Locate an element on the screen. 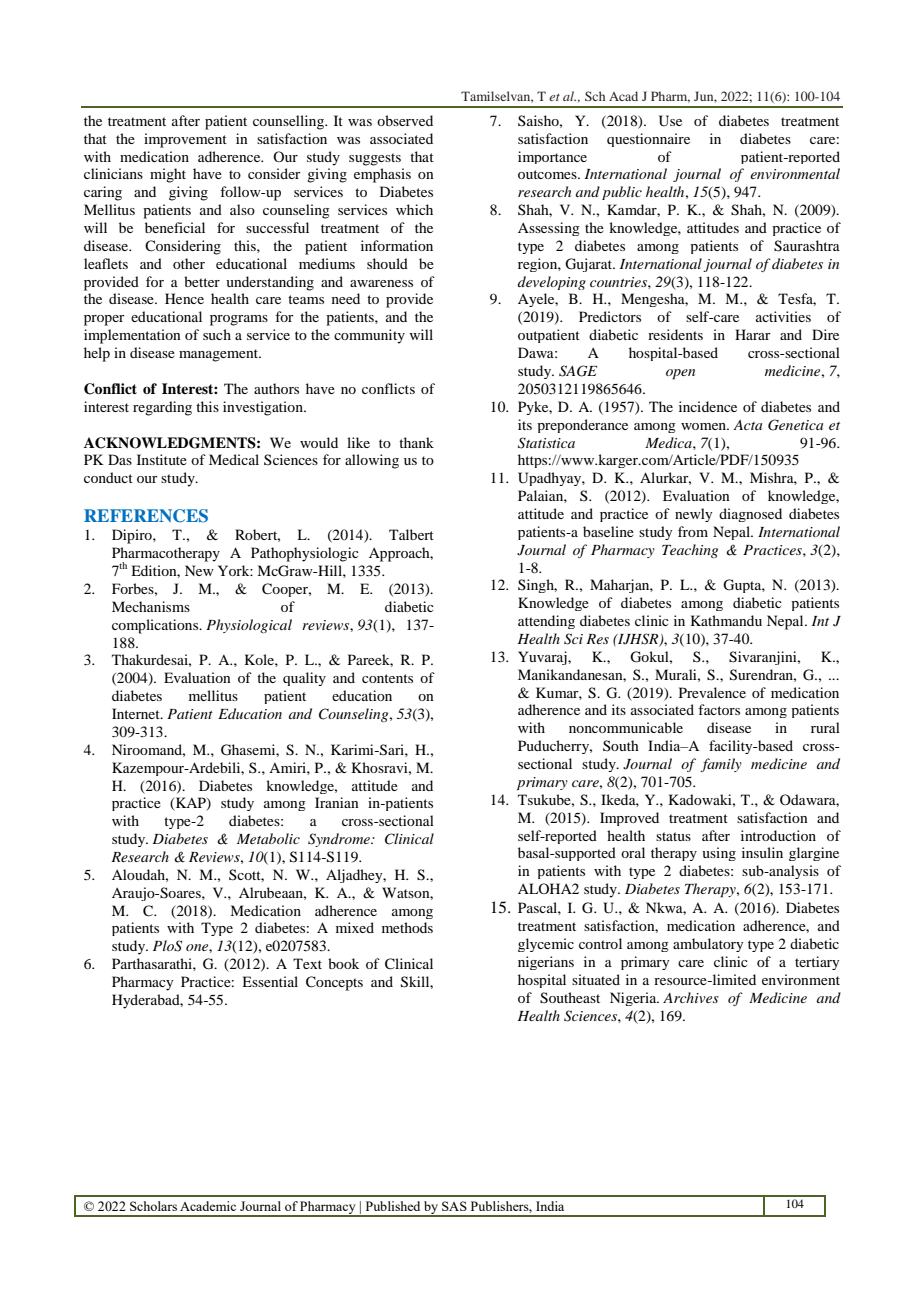 The height and width of the screenshot is (1308, 924). Archives is located at coordinates (691, 997).
